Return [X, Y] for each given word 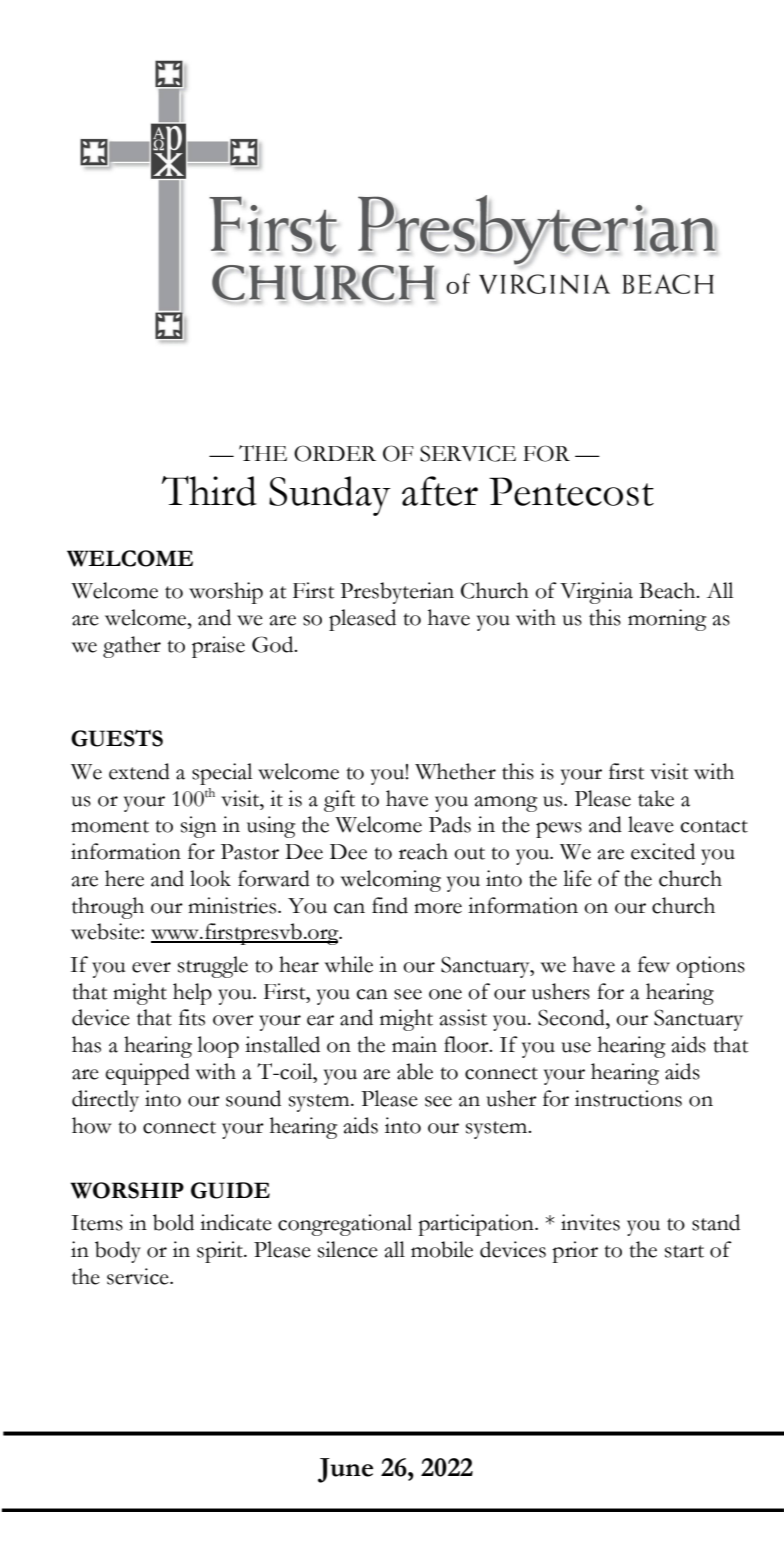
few [654, 964]
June [345, 1470]
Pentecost [571, 491]
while [349, 964]
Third [209, 491]
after [440, 491]
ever [151, 967]
